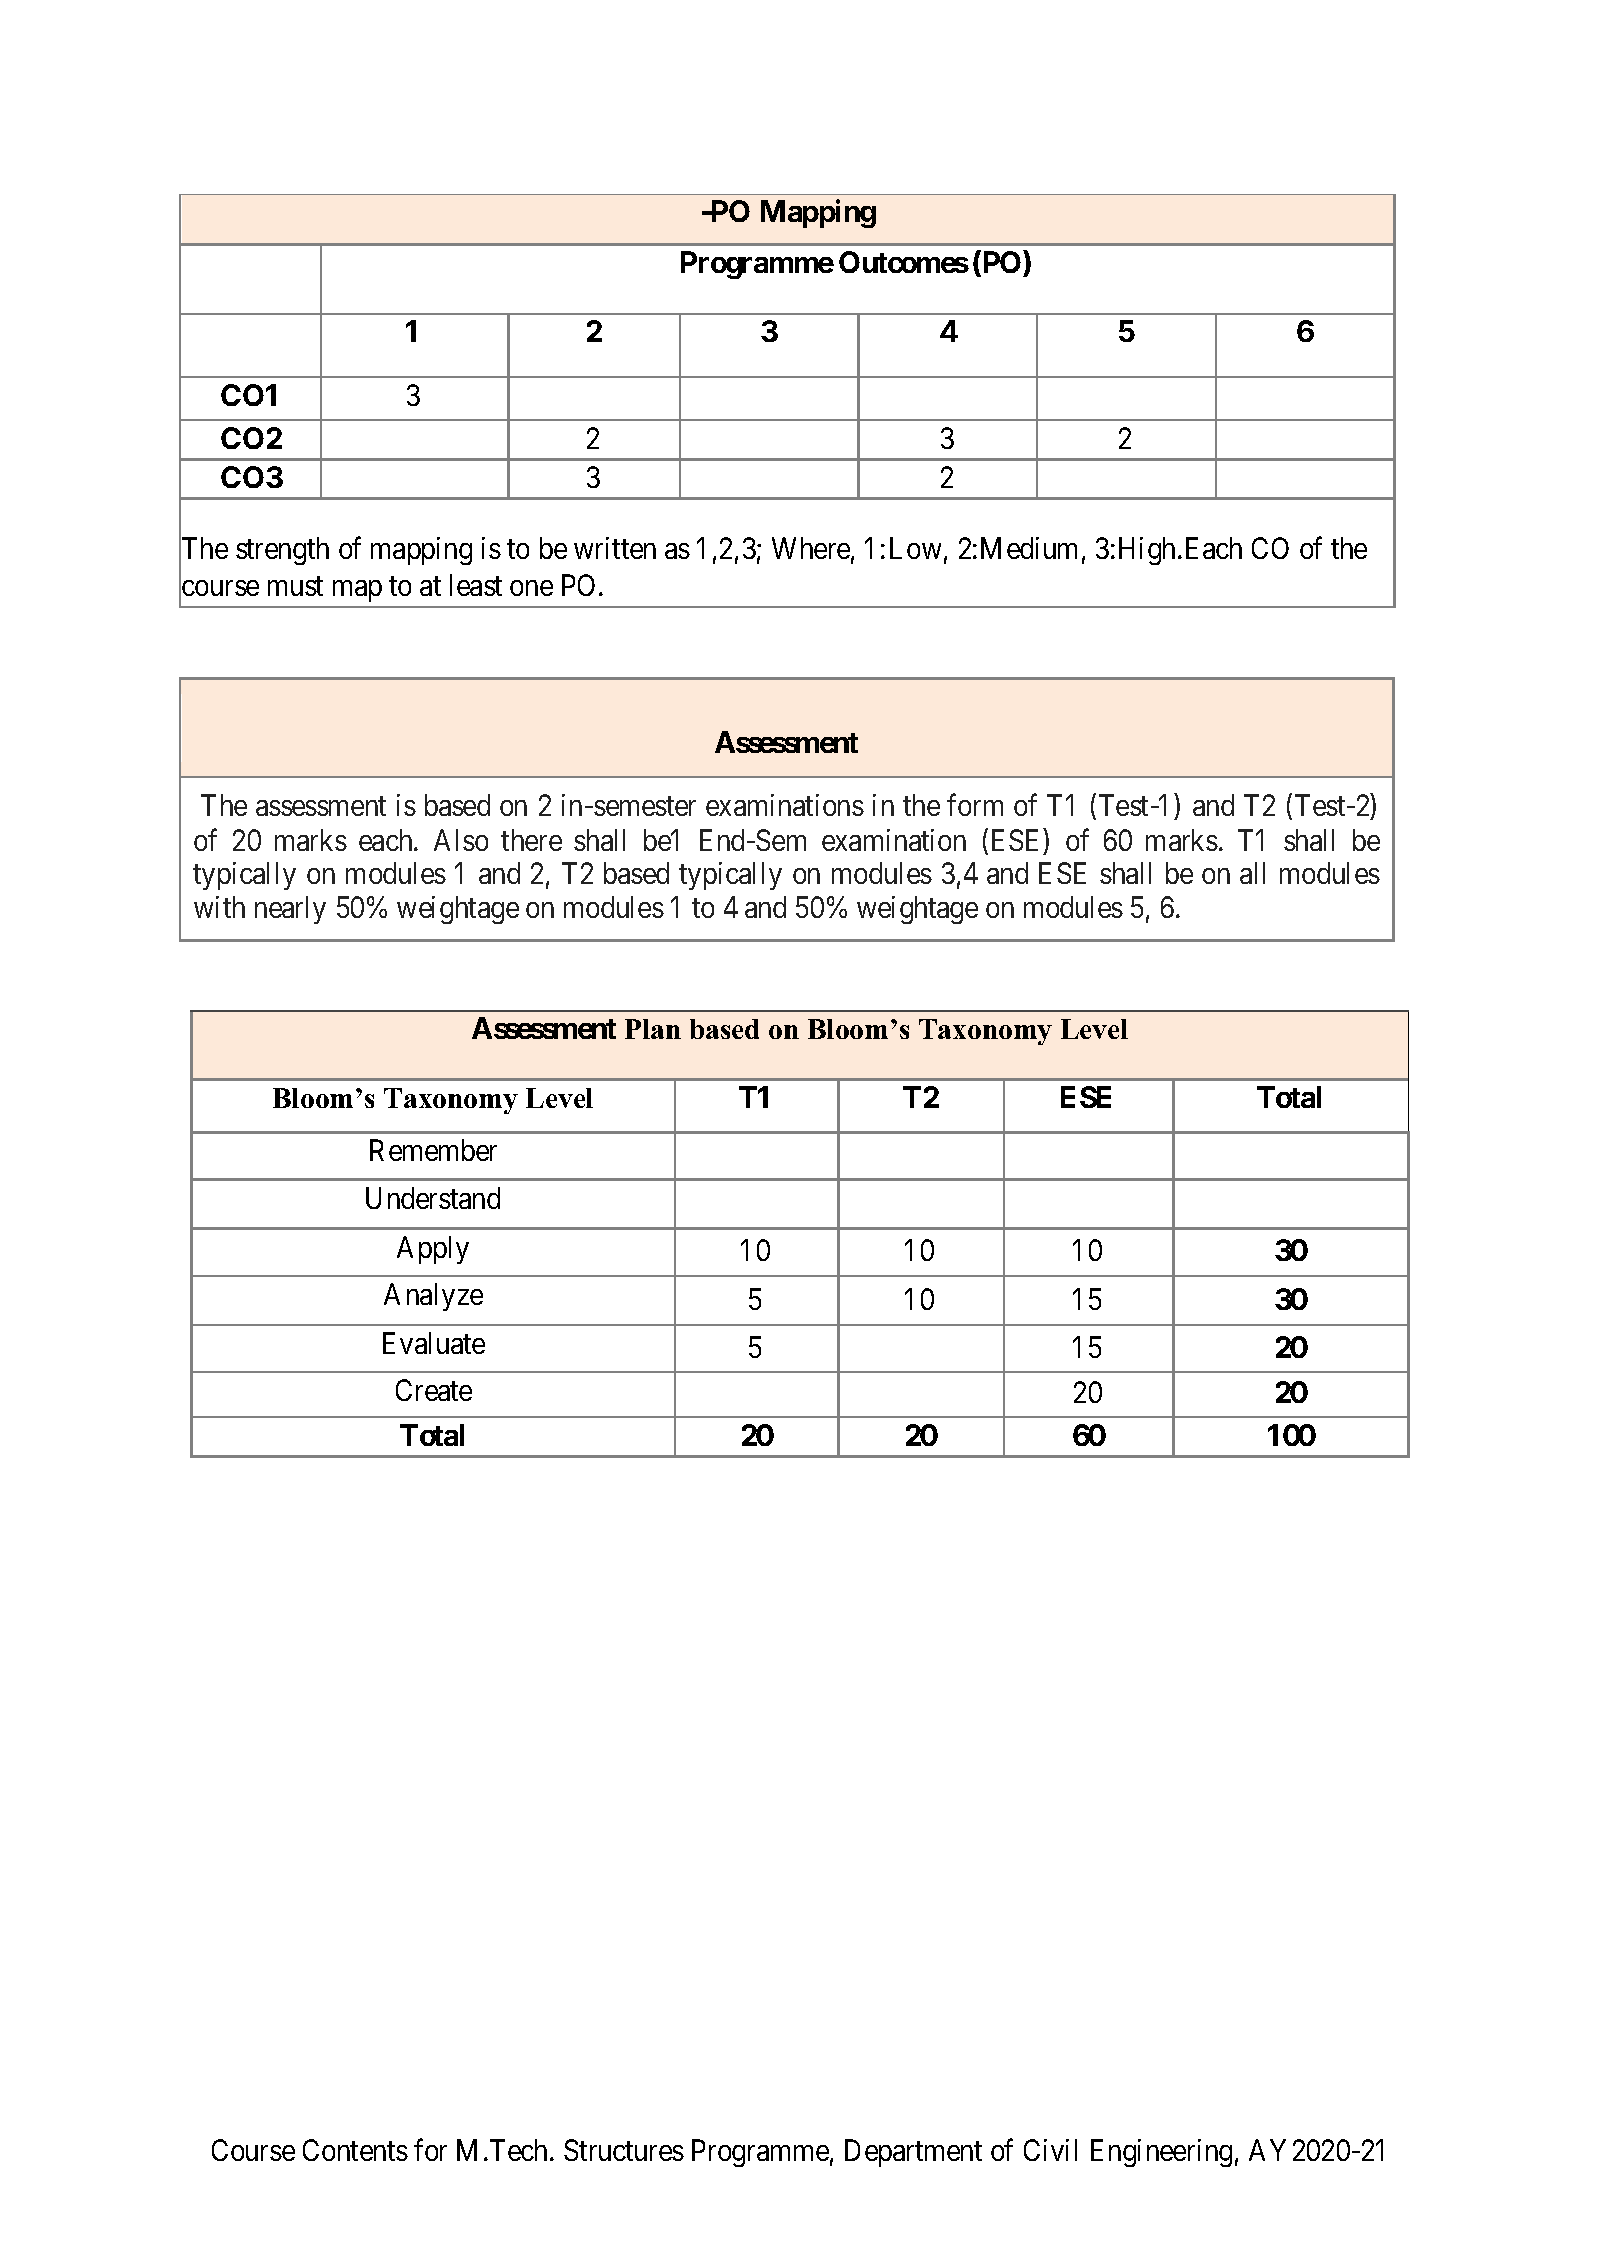  Describe the element at coordinates (653, 1029) in the screenshot. I see `Plan` at that location.
